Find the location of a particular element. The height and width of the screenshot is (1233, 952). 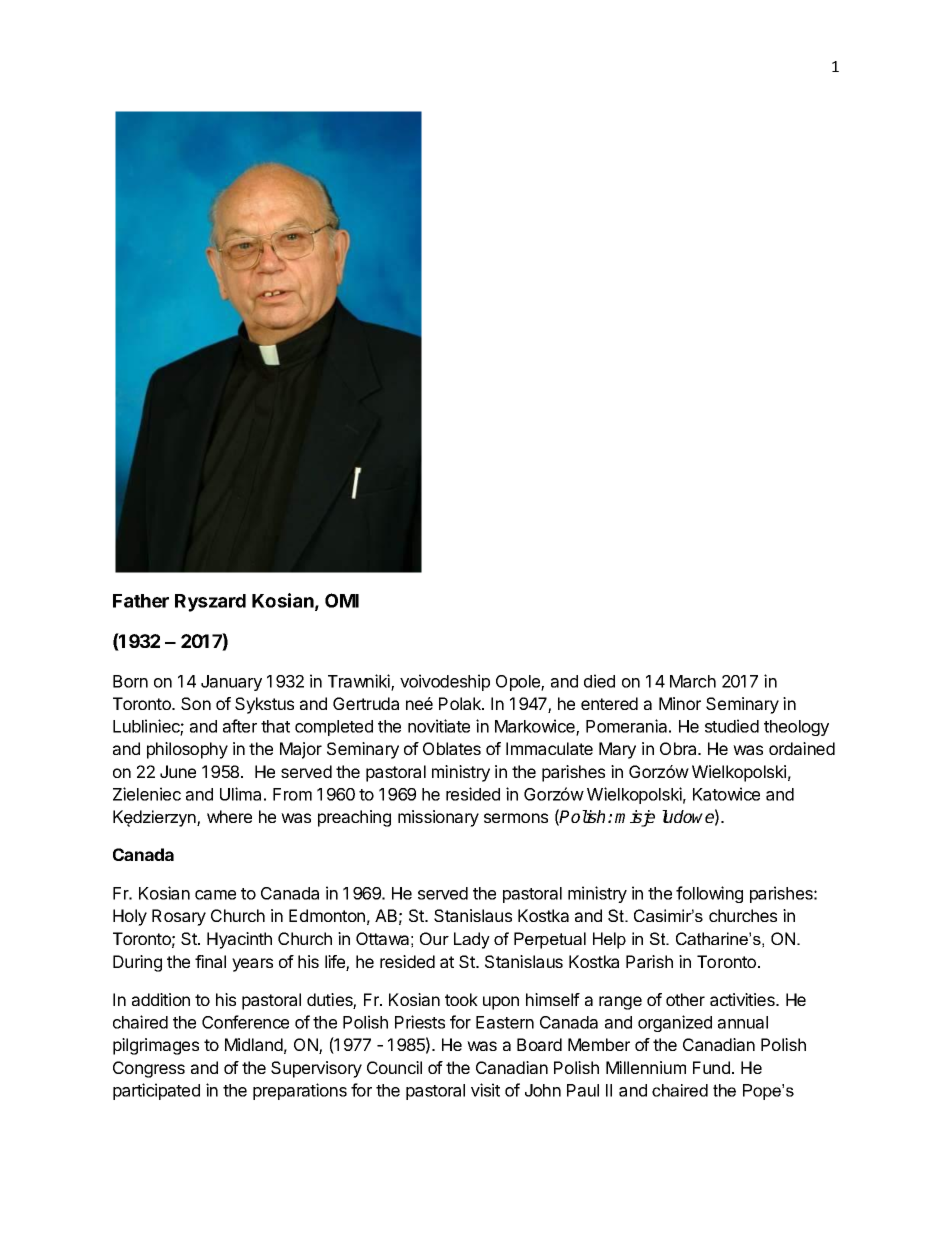

March is located at coordinates (693, 681).
